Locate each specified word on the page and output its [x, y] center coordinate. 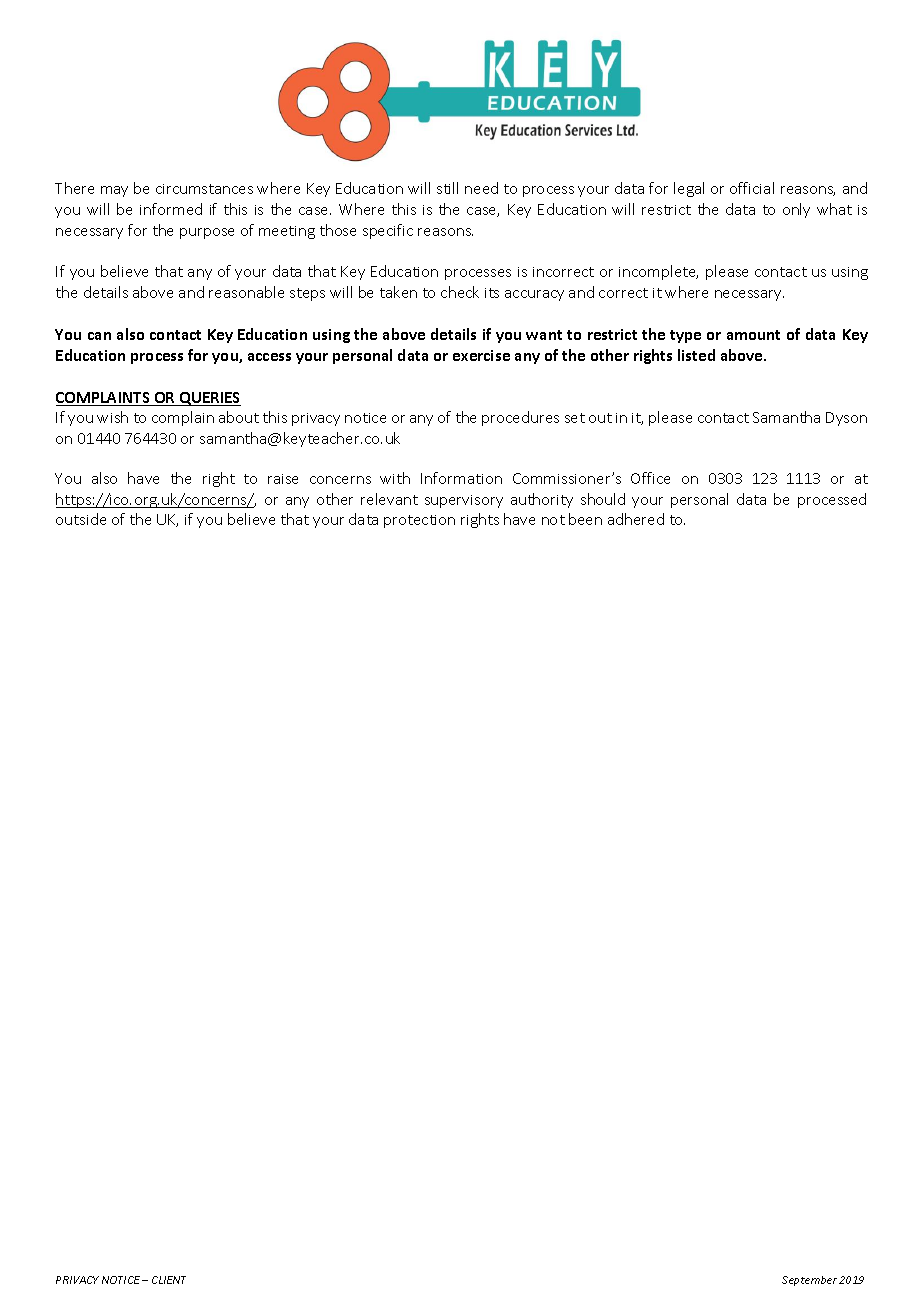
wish [112, 417]
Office [650, 478]
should [603, 499]
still [447, 188]
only [796, 210]
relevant [389, 499]
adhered [636, 519]
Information [461, 478]
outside [81, 519]
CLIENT [169, 1280]
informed [171, 209]
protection [419, 521]
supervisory [464, 501]
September [809, 1281]
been [585, 519]
